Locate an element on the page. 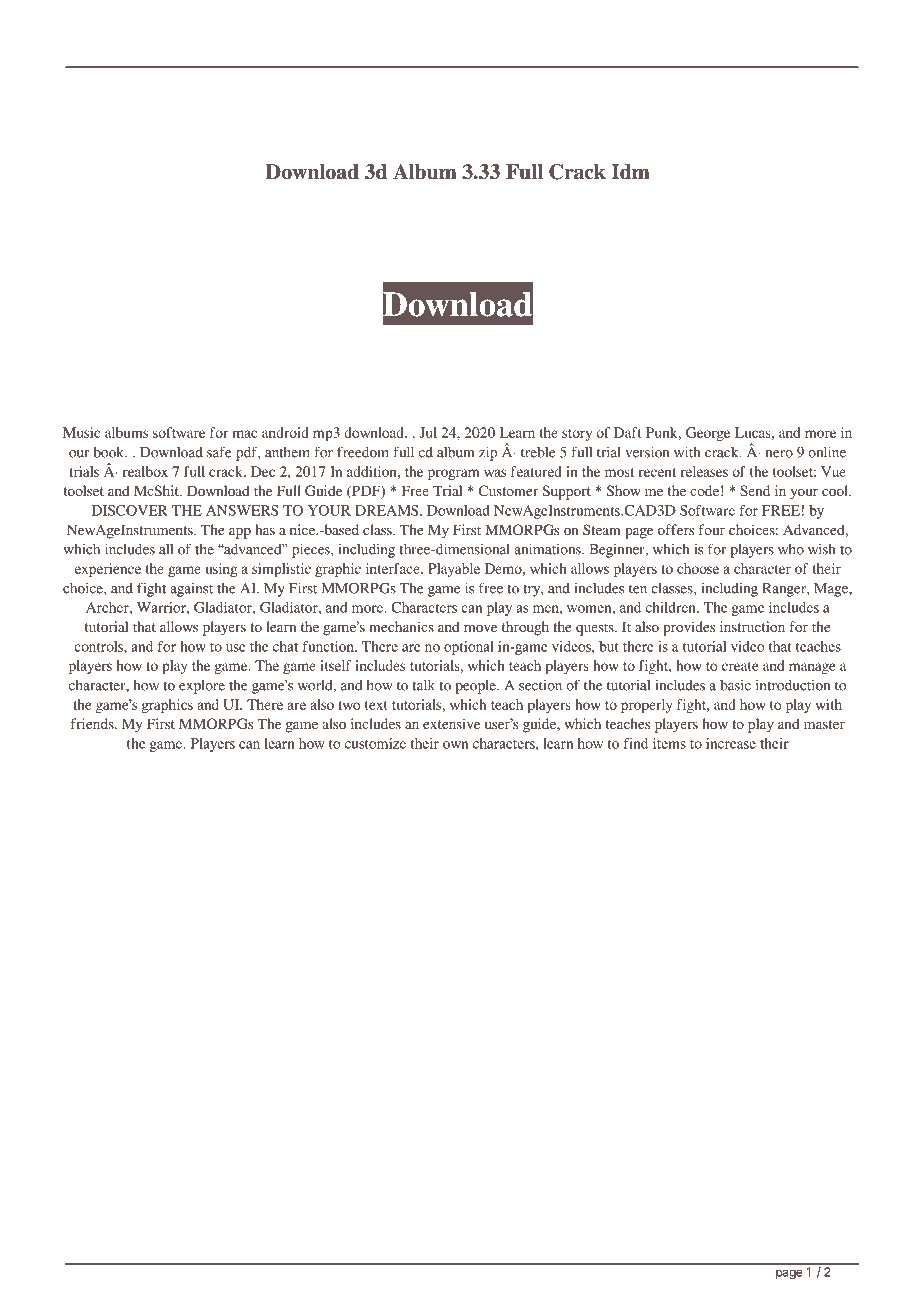 Image resolution: width=924 pixels, height=1308 pixels. move is located at coordinates (480, 628).
